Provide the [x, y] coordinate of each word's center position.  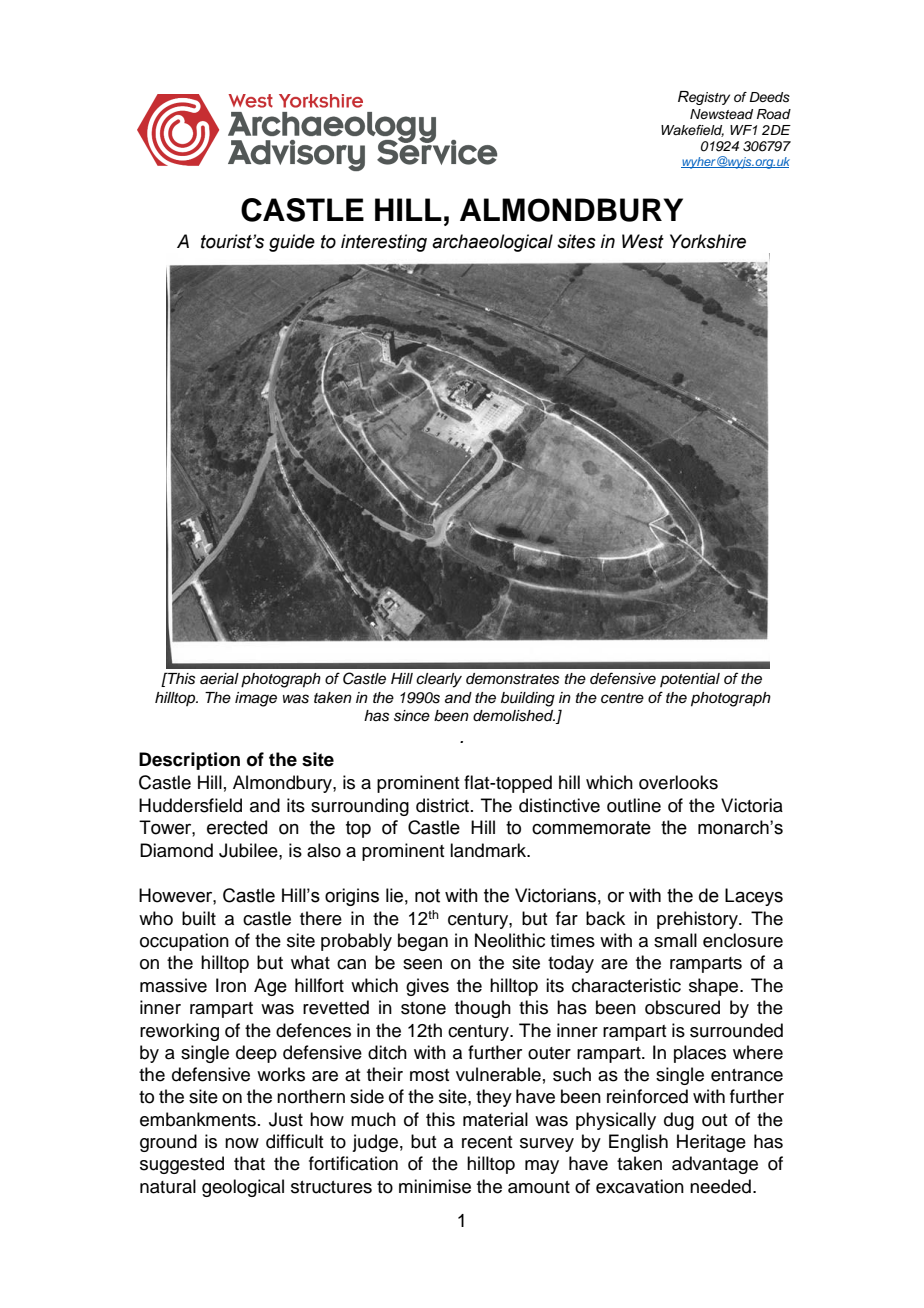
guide [292, 243]
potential [690, 680]
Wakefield [692, 131]
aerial [219, 679]
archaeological [492, 243]
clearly [439, 680]
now [242, 1143]
